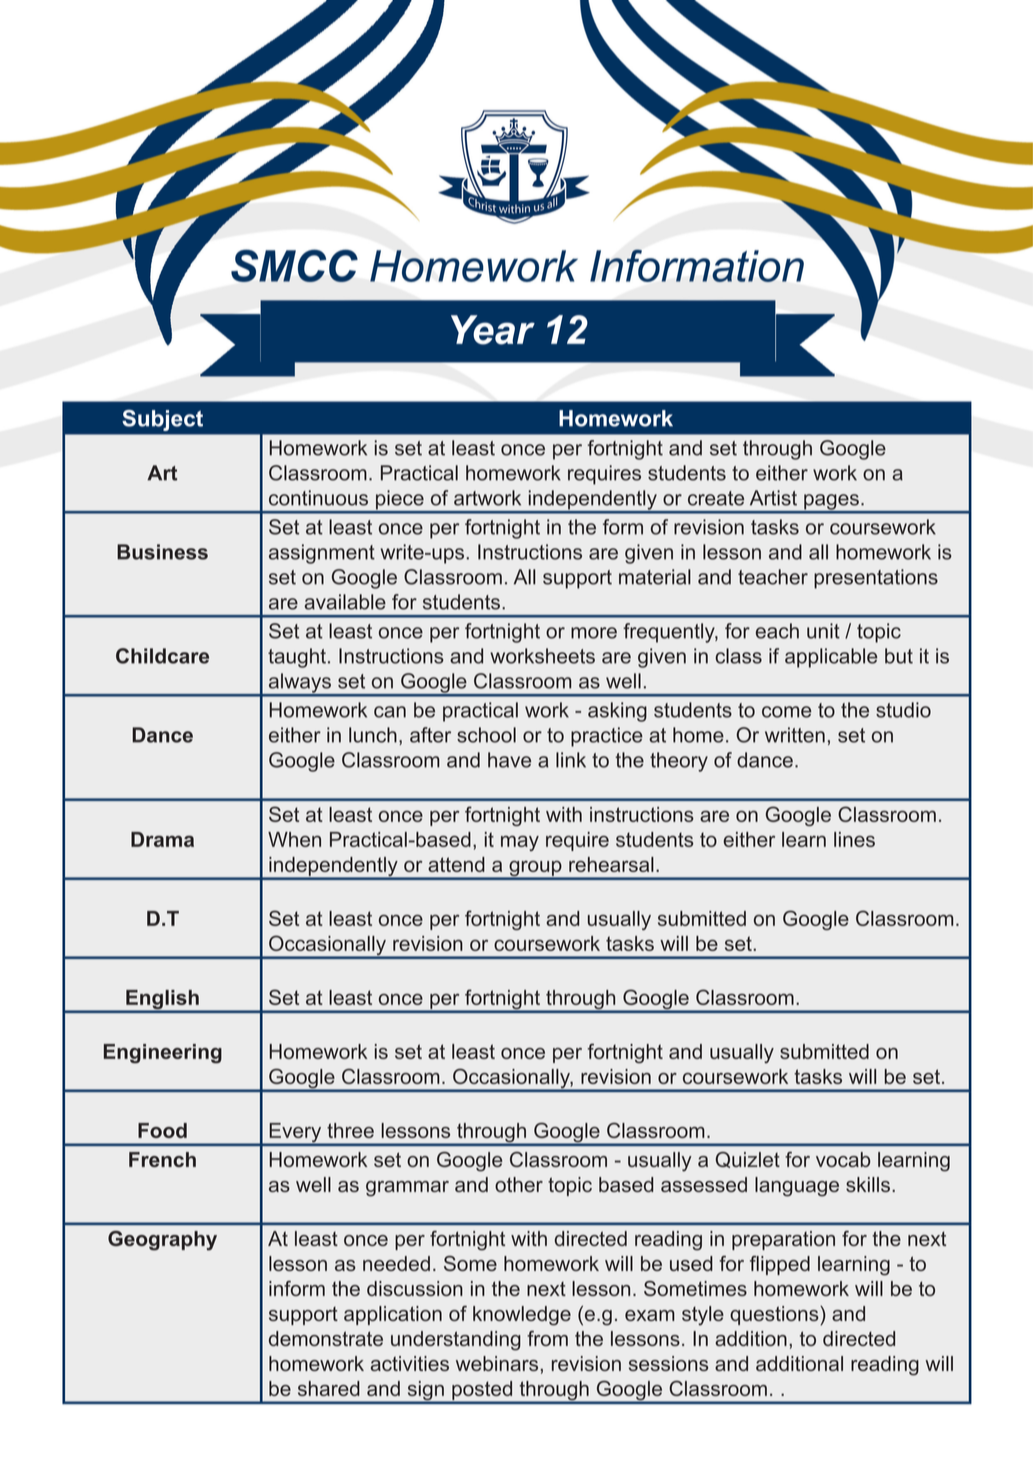 The image size is (1033, 1461). Describe the element at coordinates (297, 658) in the document. I see `taught` at that location.
